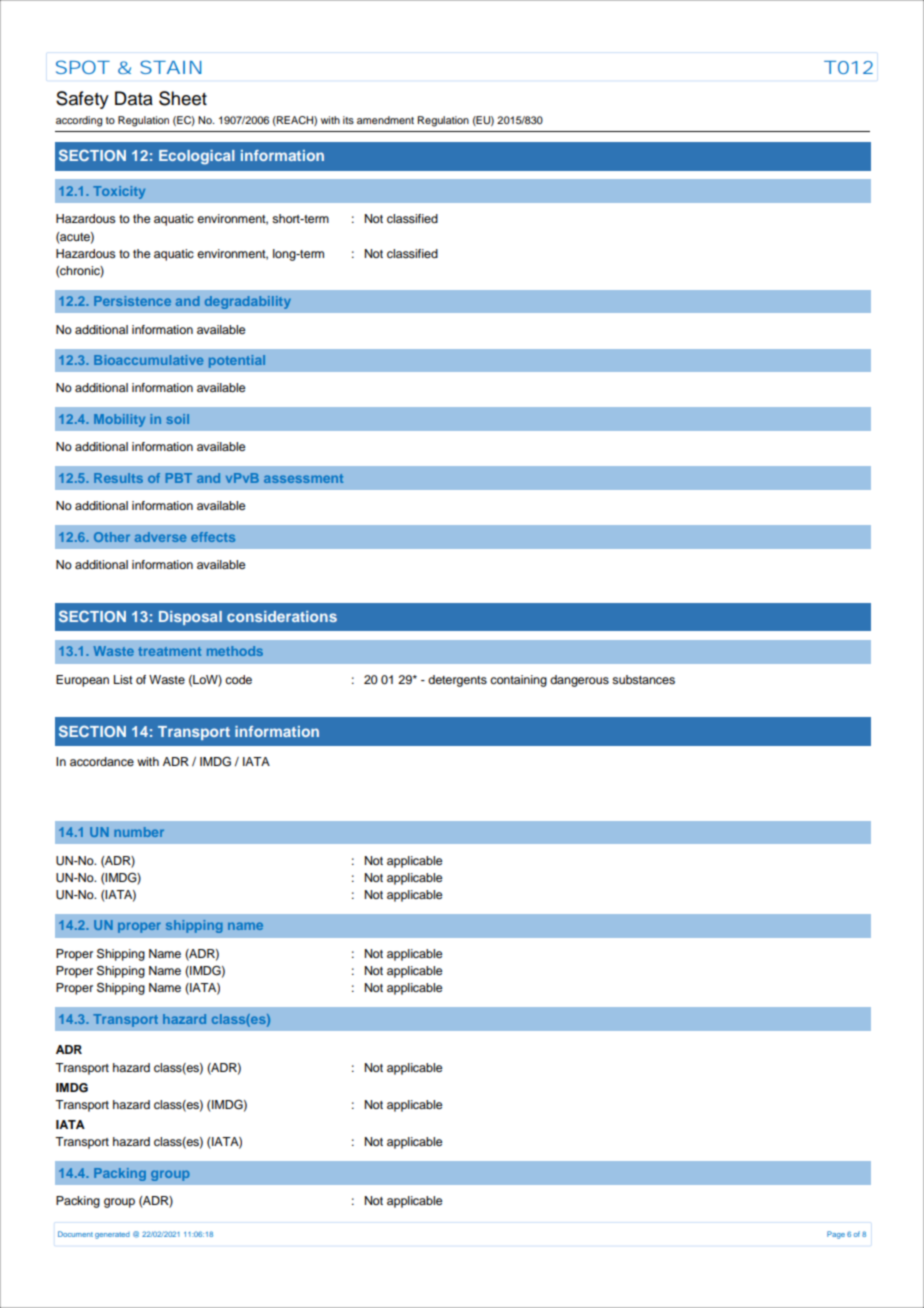 The width and height of the document is (924, 1308). What do you see at coordinates (836, 1235) in the document?
I see `Page` at bounding box center [836, 1235].
